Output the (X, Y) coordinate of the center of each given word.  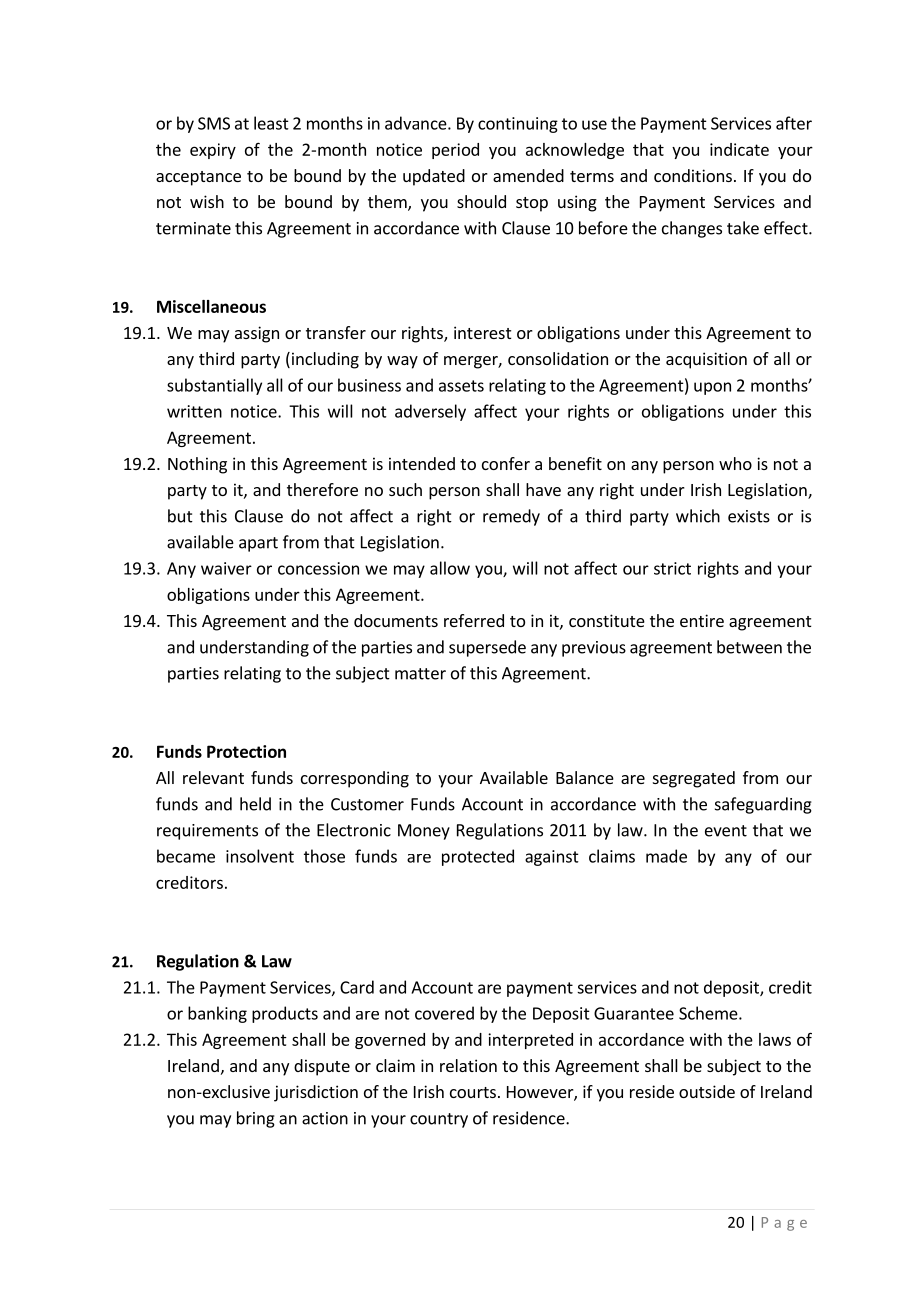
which (698, 516)
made (666, 856)
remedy (511, 517)
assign (257, 334)
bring (256, 1119)
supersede (487, 648)
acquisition (706, 360)
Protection (246, 751)
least (271, 123)
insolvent (260, 856)
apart (258, 544)
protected (478, 857)
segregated (694, 779)
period (455, 151)
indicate (739, 149)
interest (482, 332)
